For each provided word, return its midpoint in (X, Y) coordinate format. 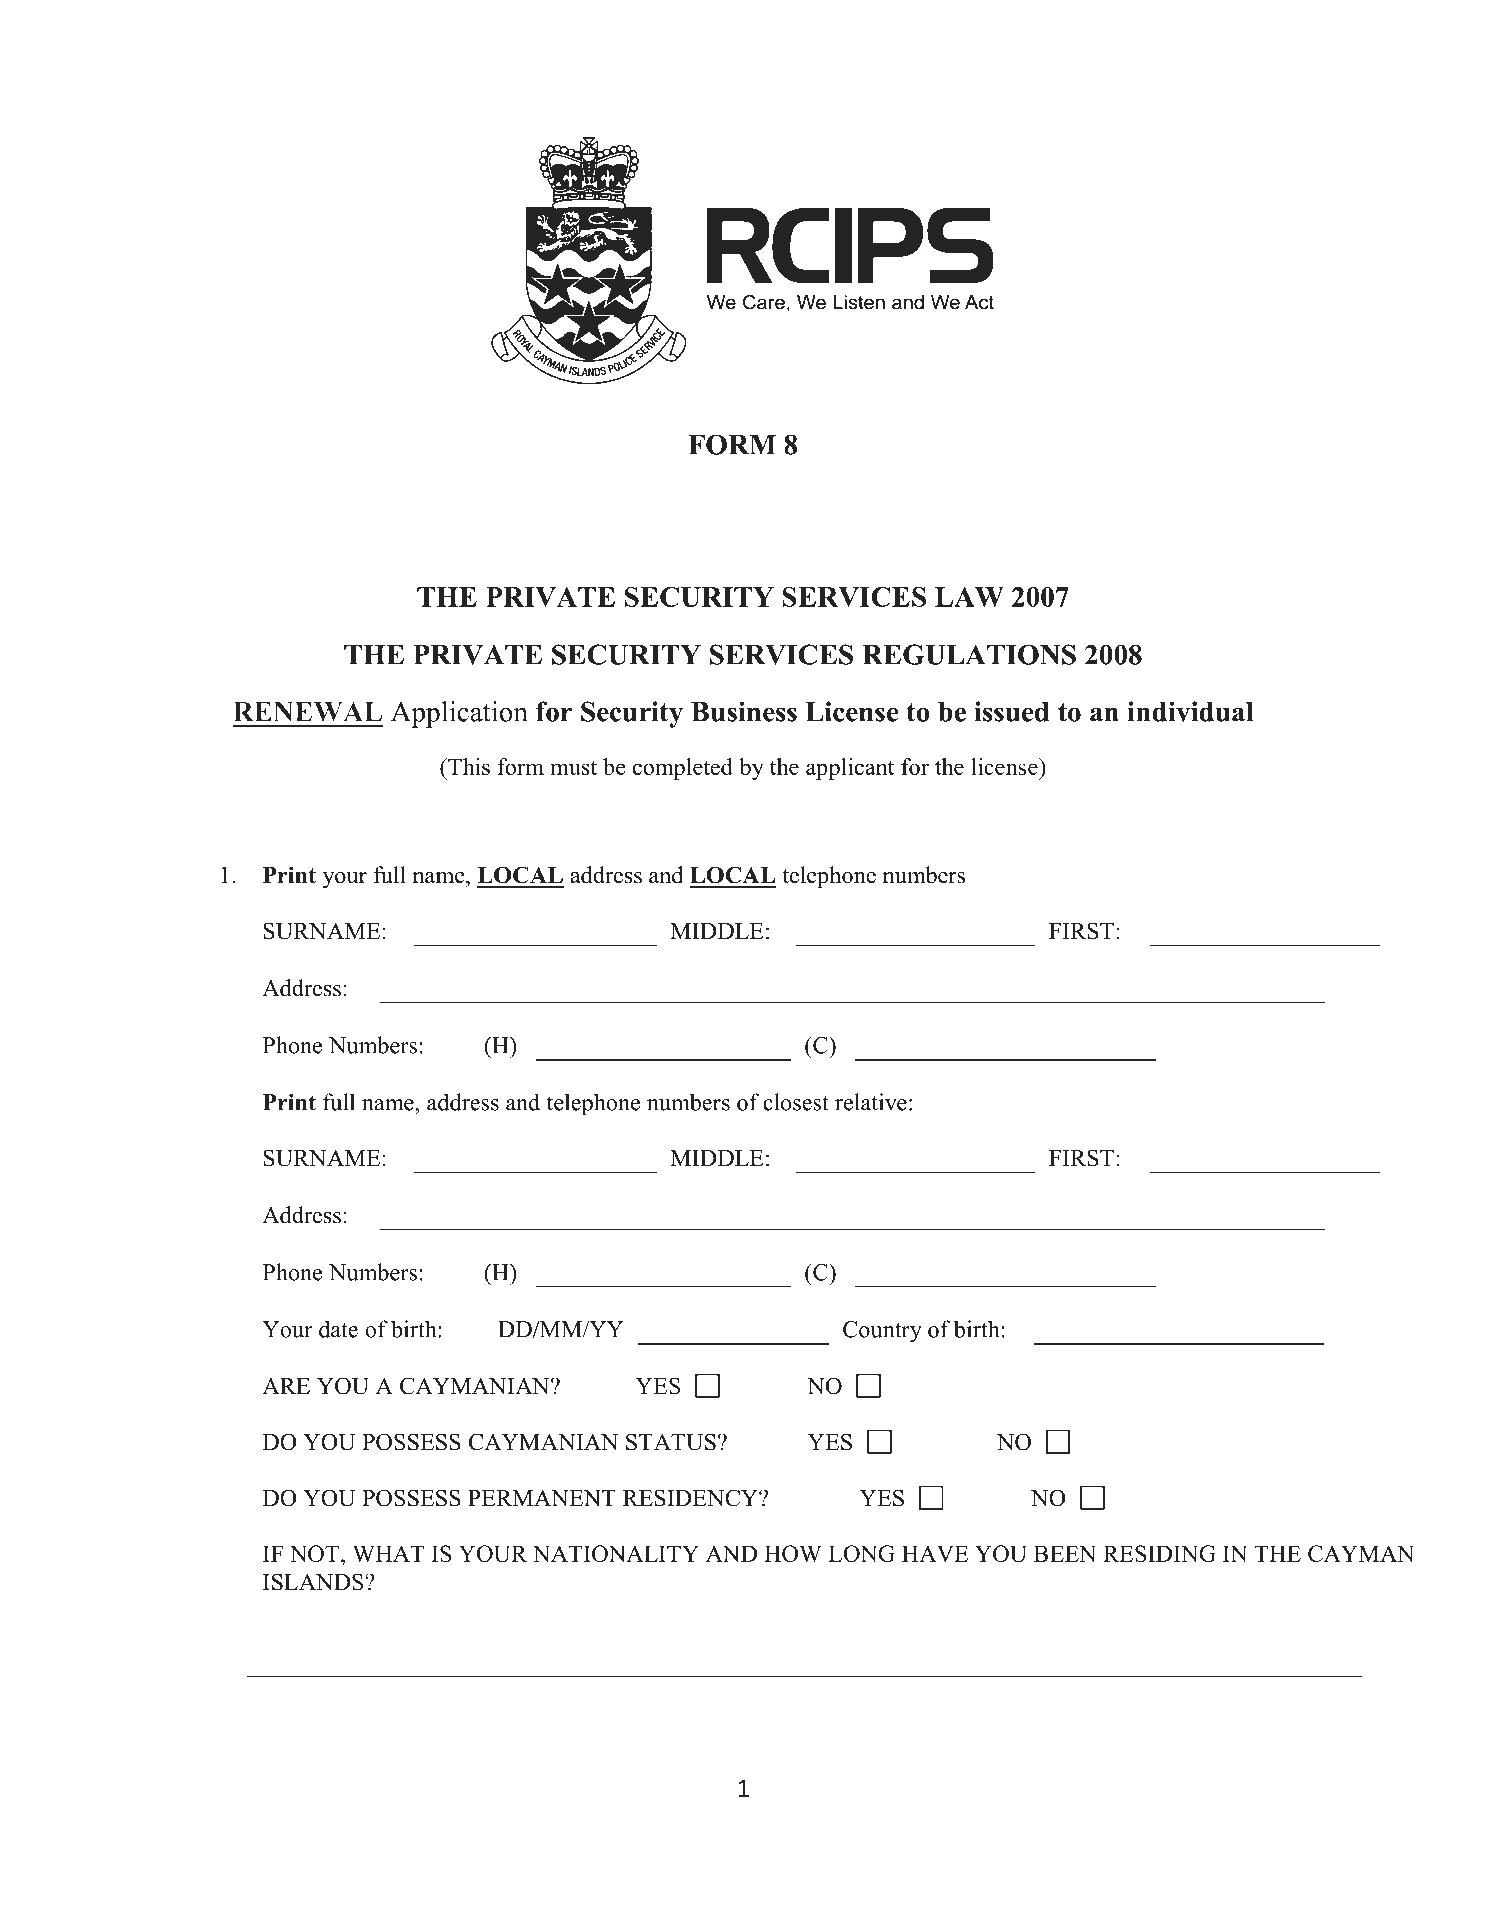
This (468, 766)
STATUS (671, 1442)
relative (871, 1102)
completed (683, 769)
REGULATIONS (969, 654)
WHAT (388, 1553)
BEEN (1065, 1553)
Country (882, 1332)
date (338, 1329)
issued (1011, 711)
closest (796, 1102)
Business (744, 711)
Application (459, 714)
